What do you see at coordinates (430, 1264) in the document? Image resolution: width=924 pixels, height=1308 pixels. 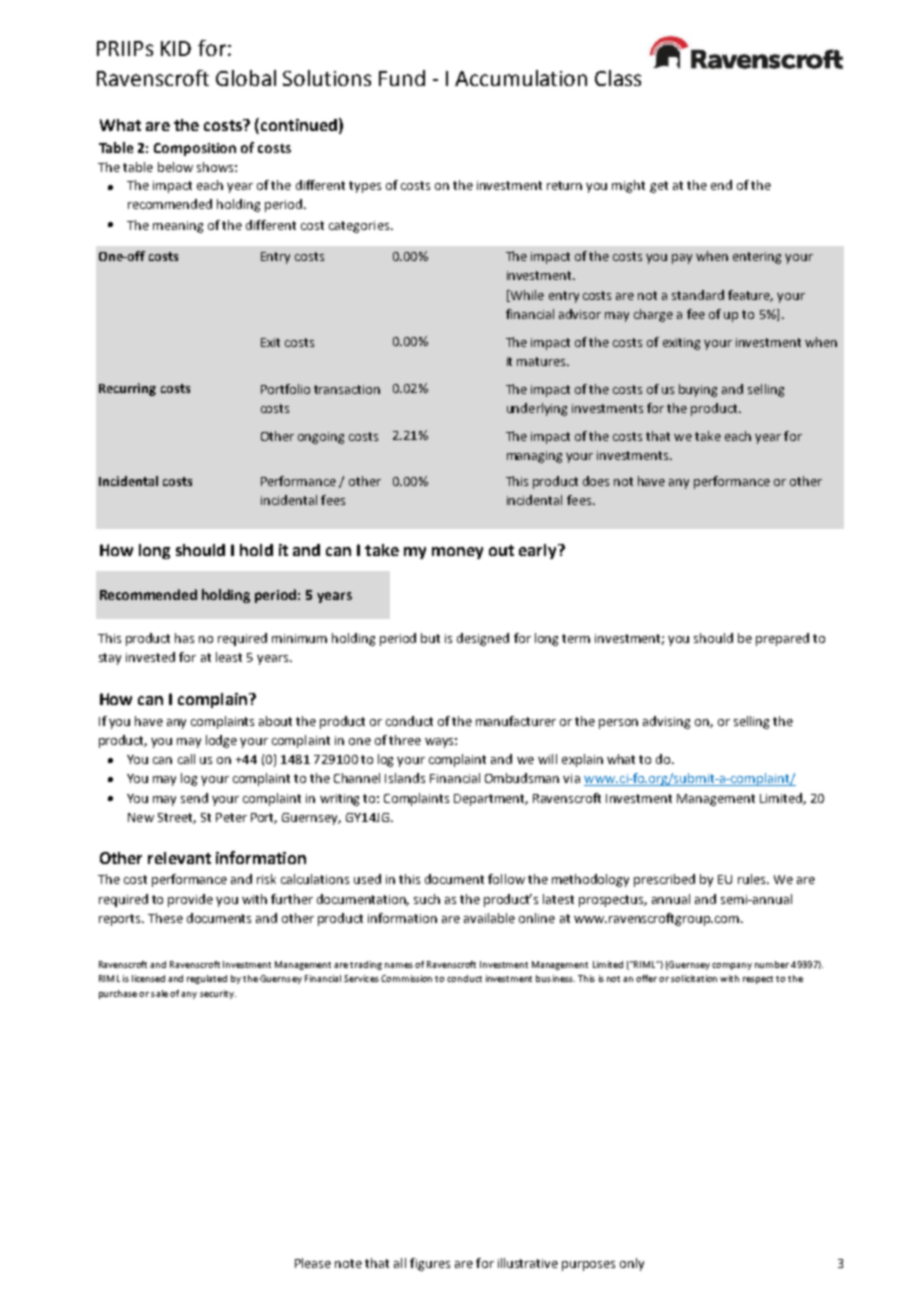 I see `figures` at bounding box center [430, 1264].
